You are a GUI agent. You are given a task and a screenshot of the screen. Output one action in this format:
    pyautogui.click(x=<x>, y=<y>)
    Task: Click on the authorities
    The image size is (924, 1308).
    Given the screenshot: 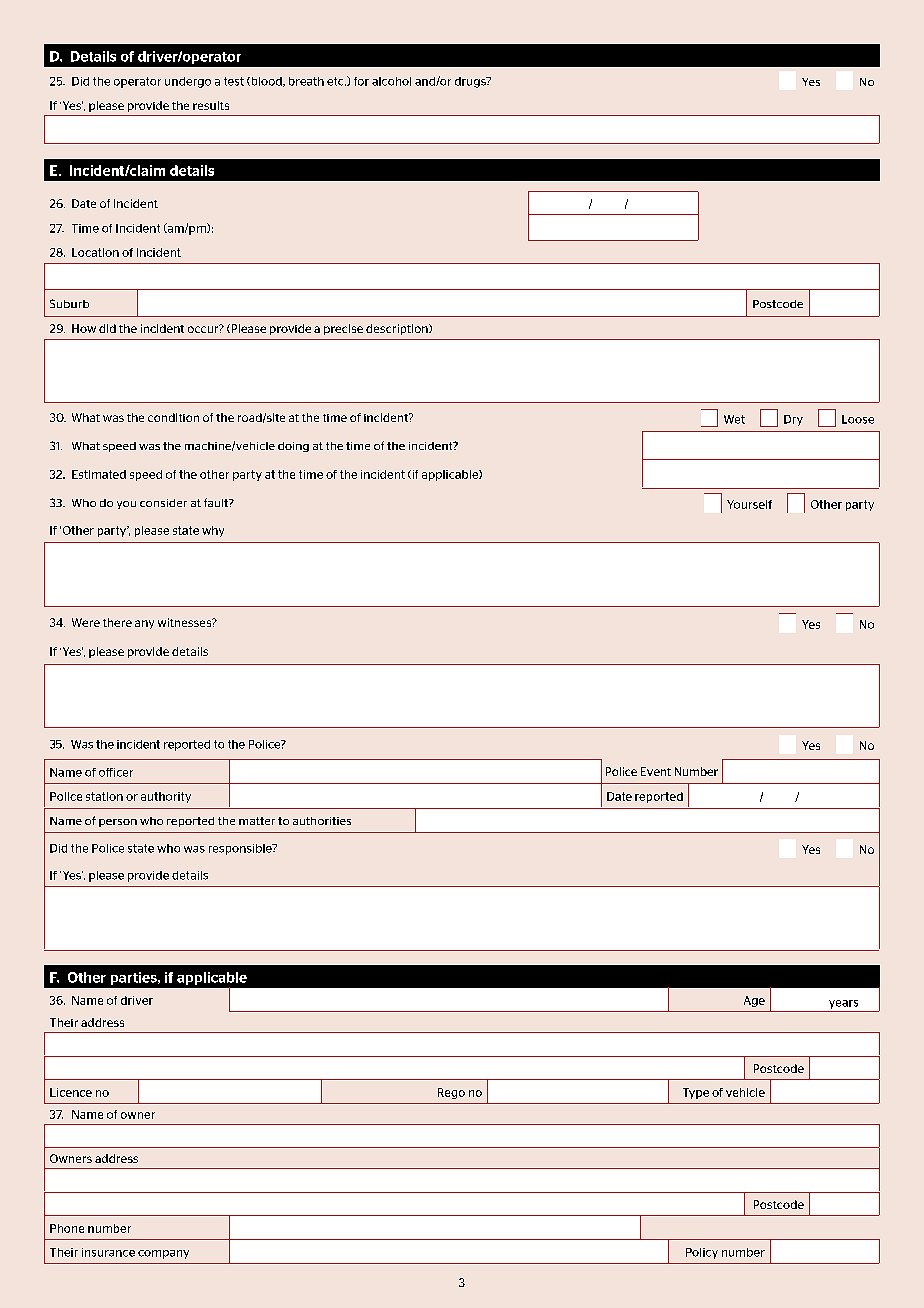 What is the action you would take?
    pyautogui.click(x=322, y=821)
